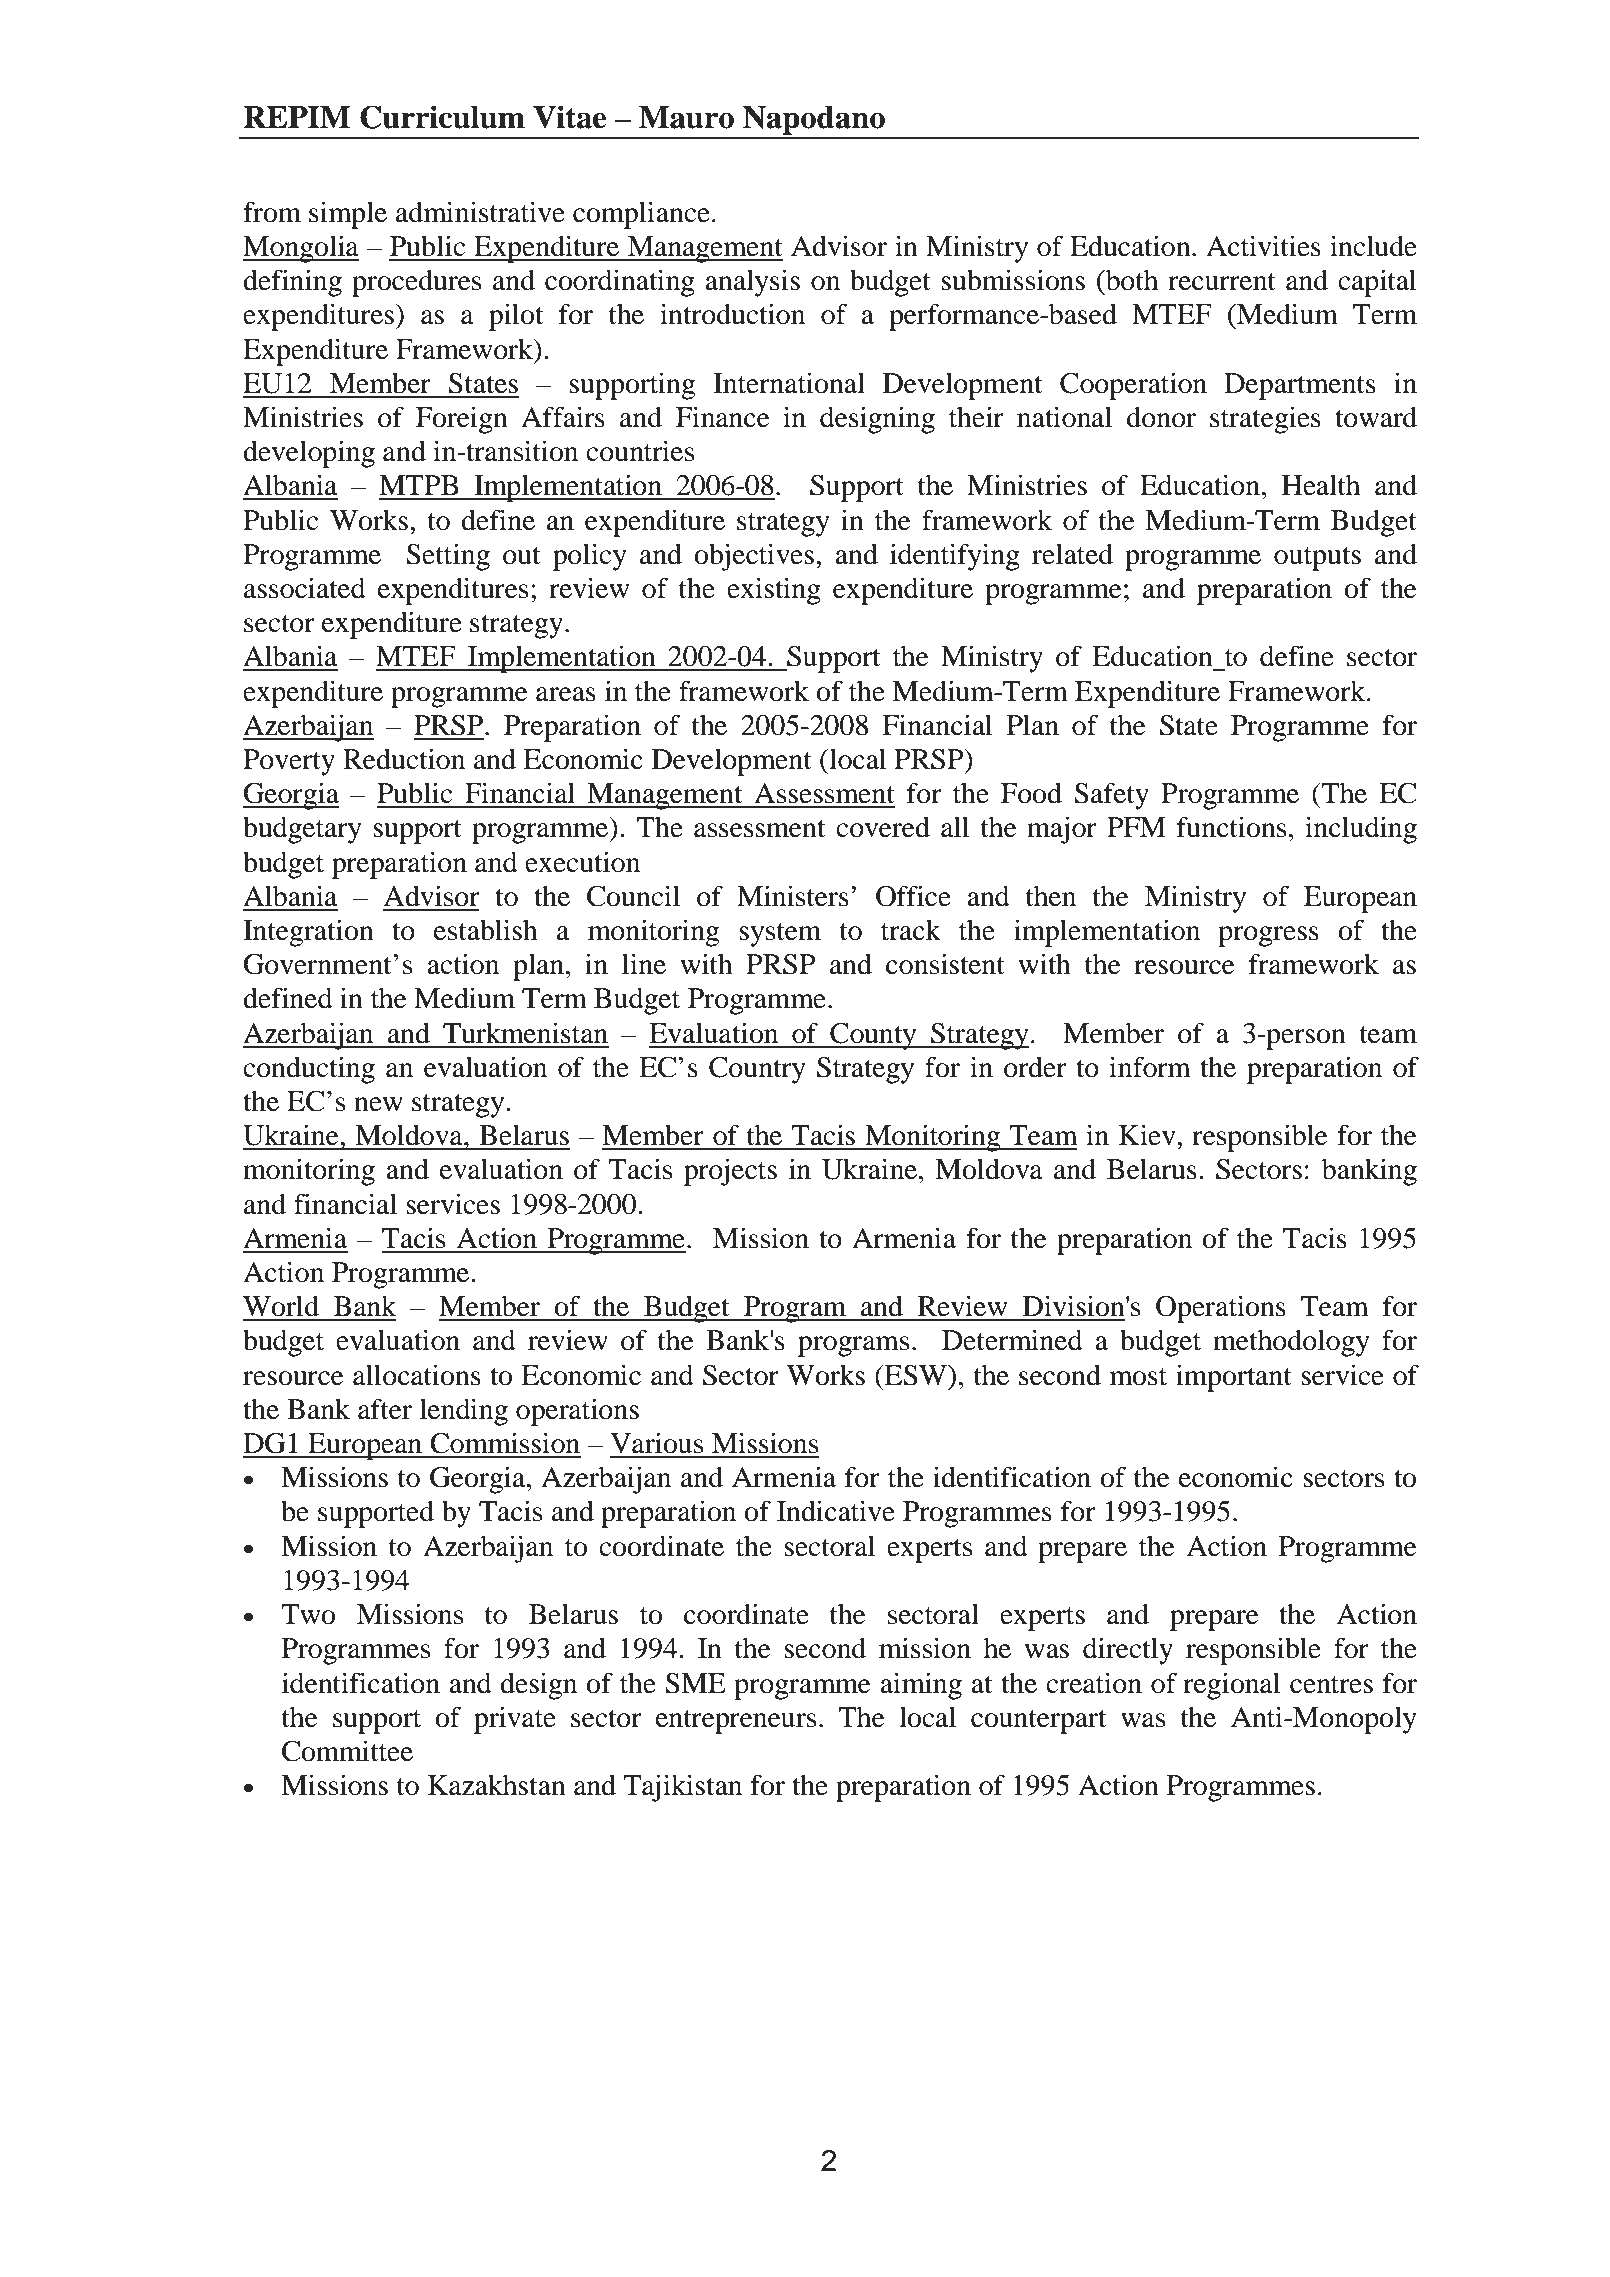 This image has width=1610, height=2277. I want to click on important, so click(1234, 1378).
